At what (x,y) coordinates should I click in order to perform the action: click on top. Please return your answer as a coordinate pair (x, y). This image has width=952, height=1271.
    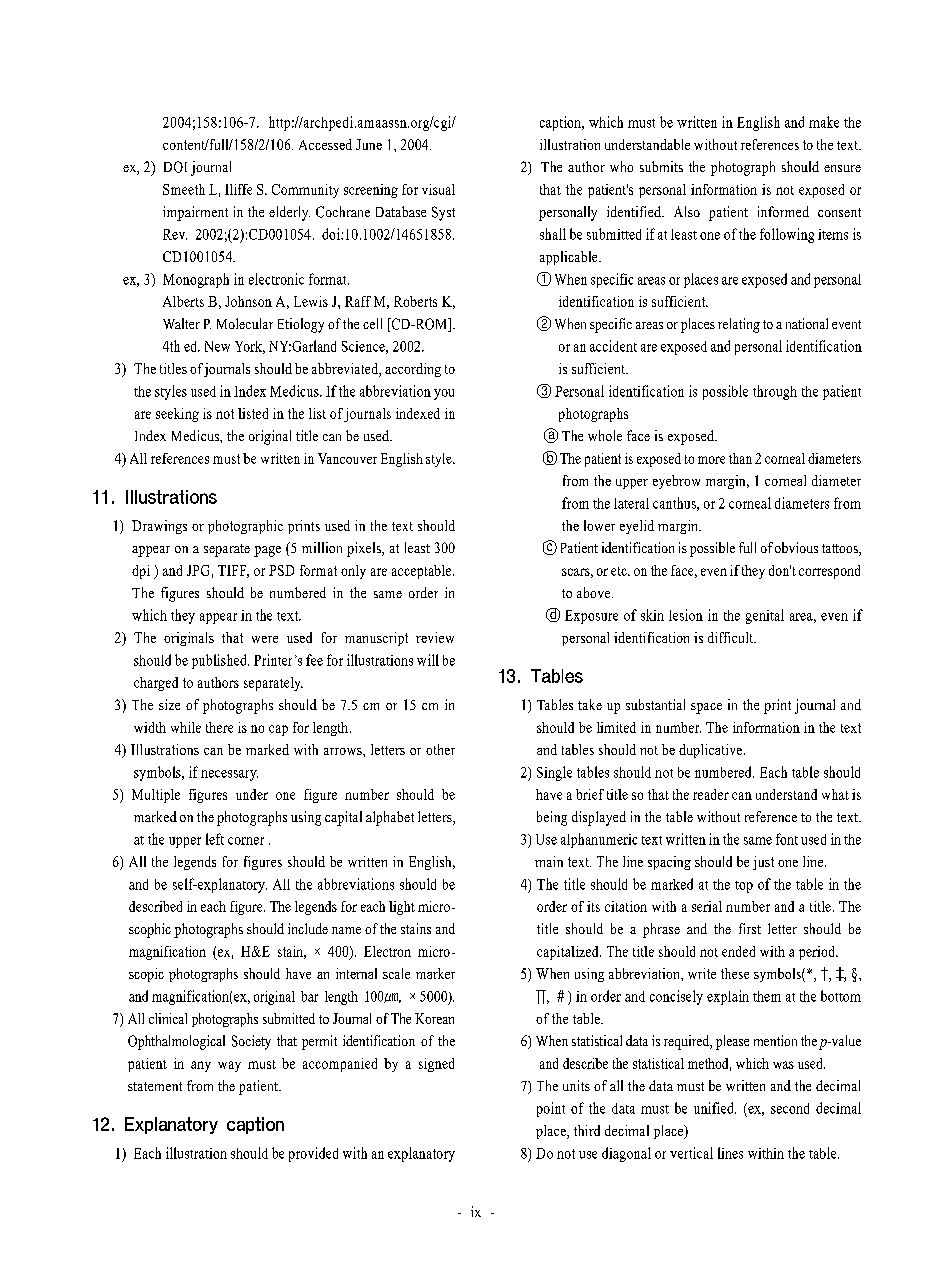
    Looking at the image, I should click on (744, 887).
